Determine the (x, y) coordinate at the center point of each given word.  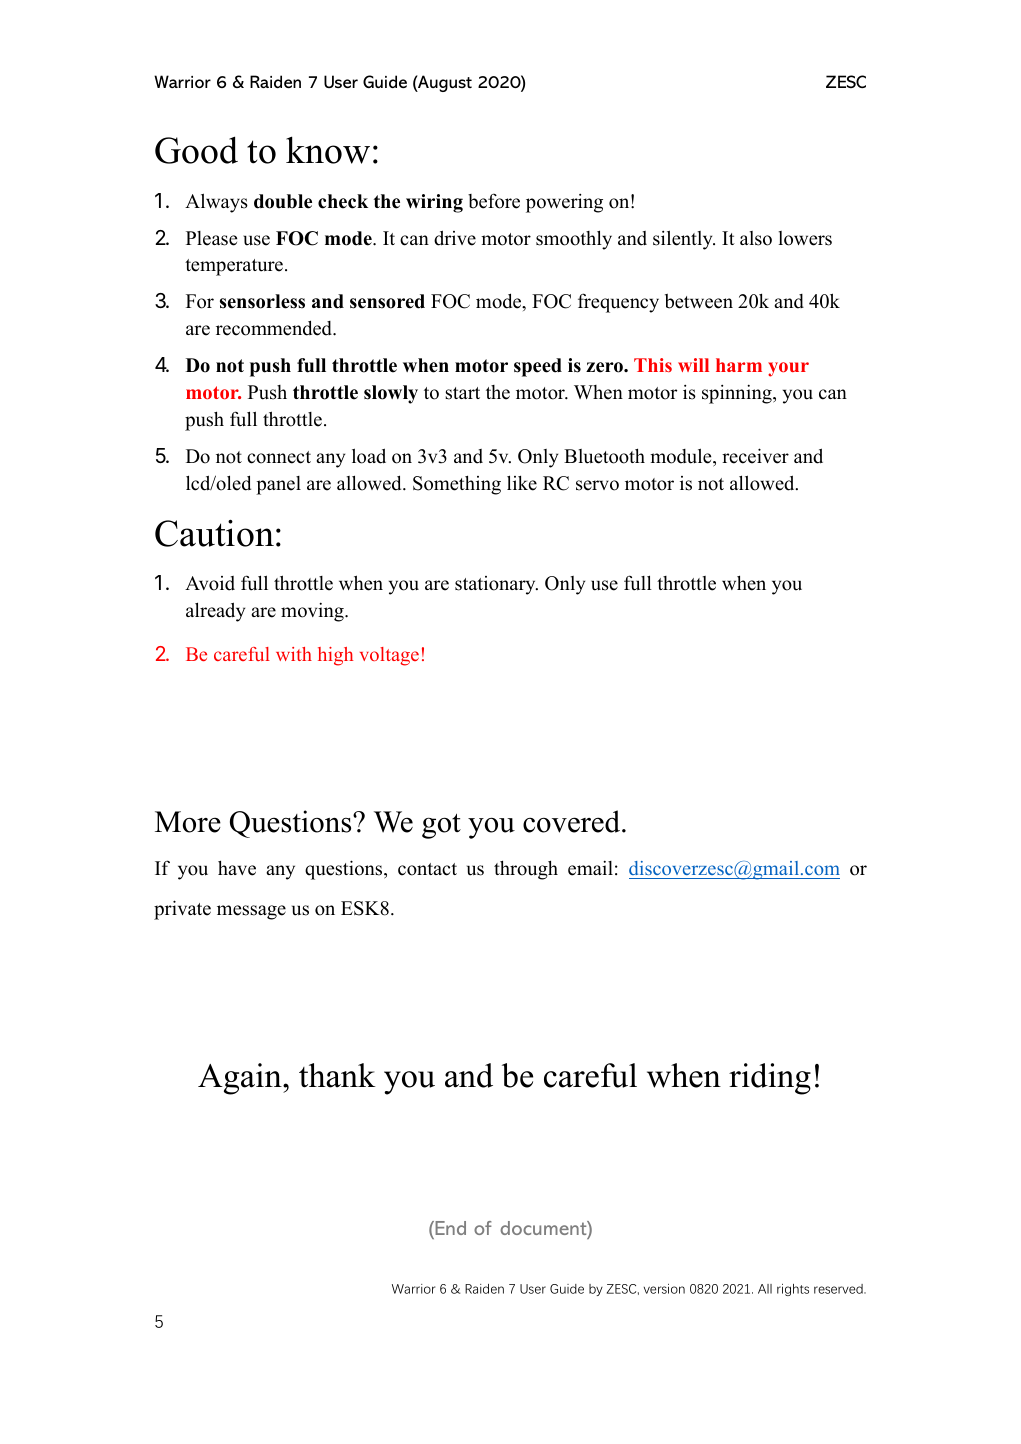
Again (241, 1079)
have (237, 868)
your (788, 369)
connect (279, 457)
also (756, 238)
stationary (496, 585)
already (215, 612)
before (494, 201)
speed (538, 367)
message (251, 912)
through (526, 870)
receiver (755, 456)
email (590, 868)
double (283, 201)
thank (337, 1075)
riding (770, 1079)
